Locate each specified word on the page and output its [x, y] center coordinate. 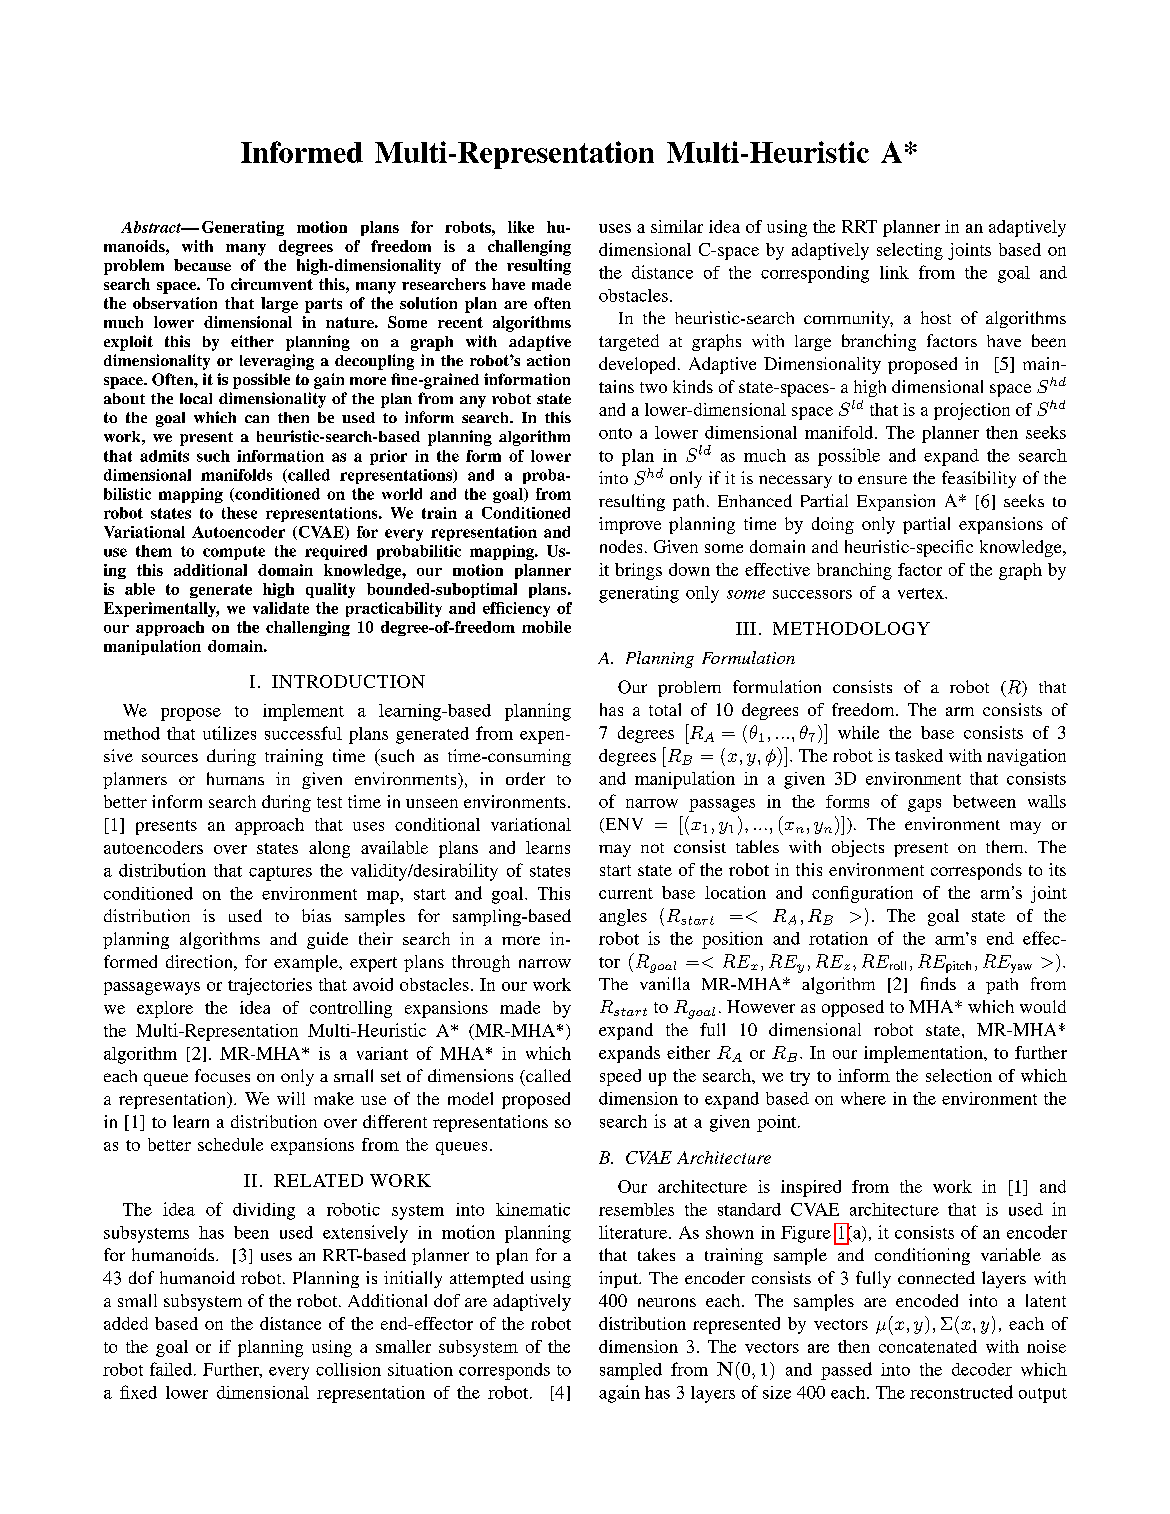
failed [172, 1369]
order [525, 778]
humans [235, 778]
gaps [924, 805]
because [202, 265]
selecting [910, 251]
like [521, 227]
